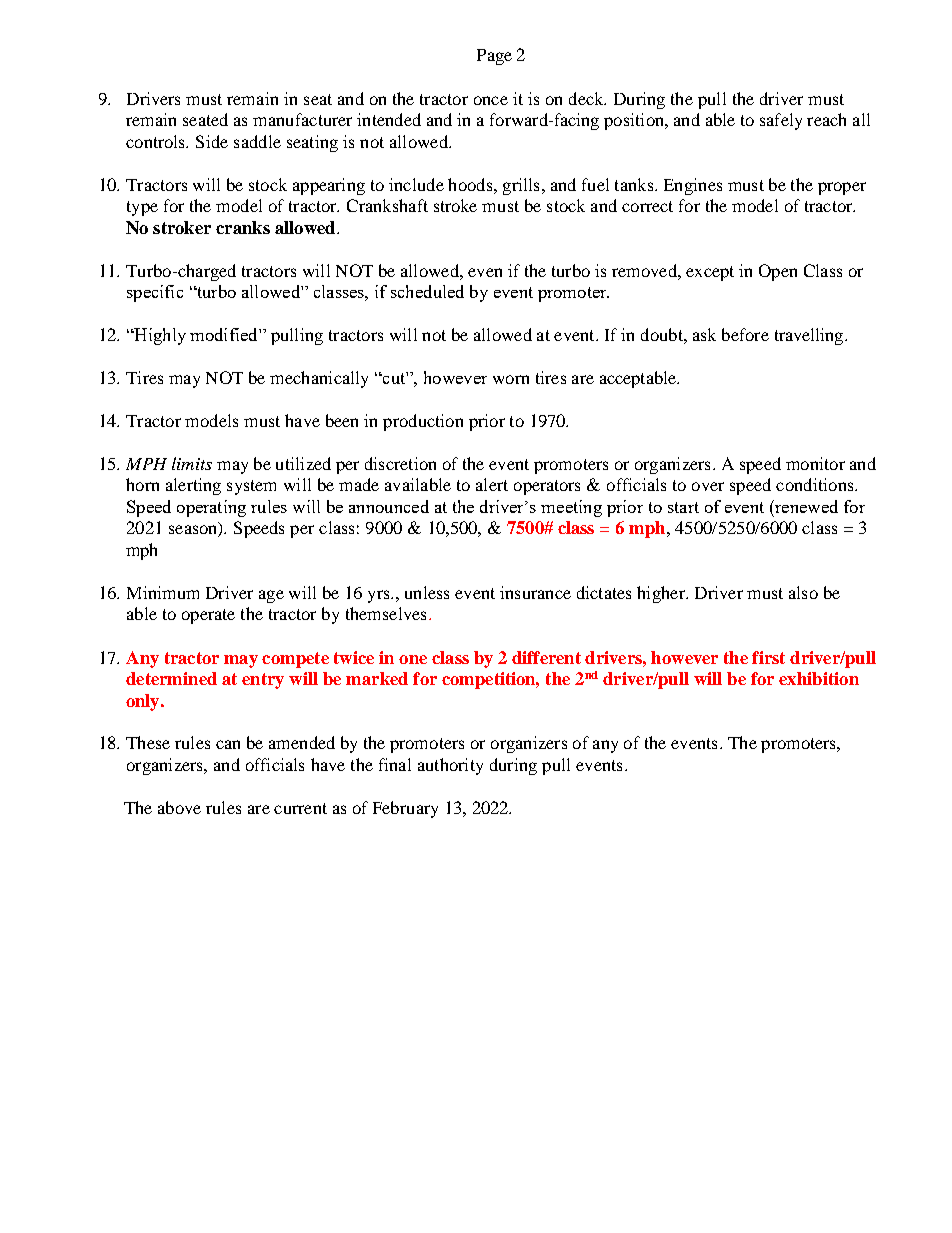 The width and height of the screenshot is (952, 1233). Describe the element at coordinates (535, 592) in the screenshot. I see `insurance` at that location.
